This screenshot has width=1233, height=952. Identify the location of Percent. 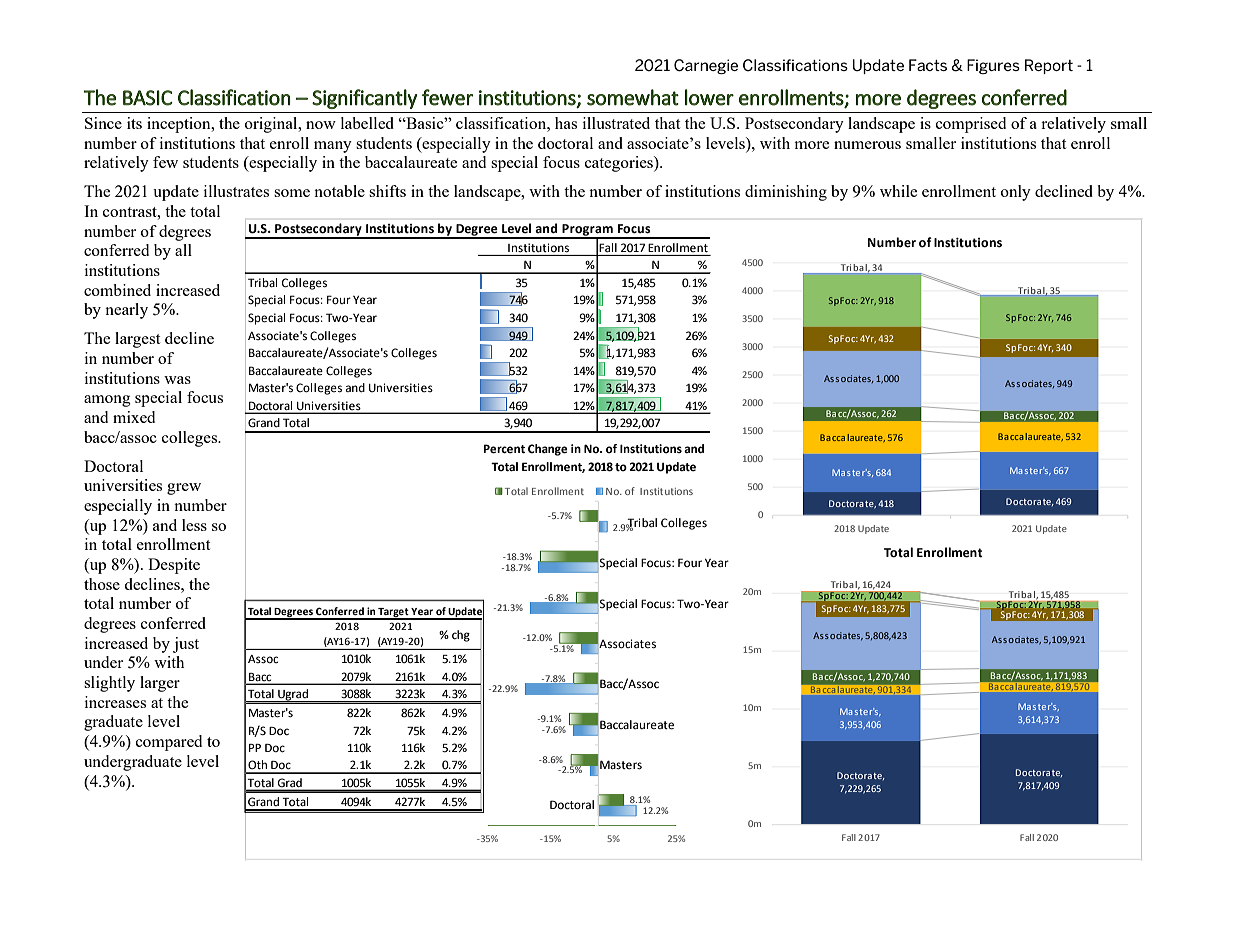
(504, 449).
